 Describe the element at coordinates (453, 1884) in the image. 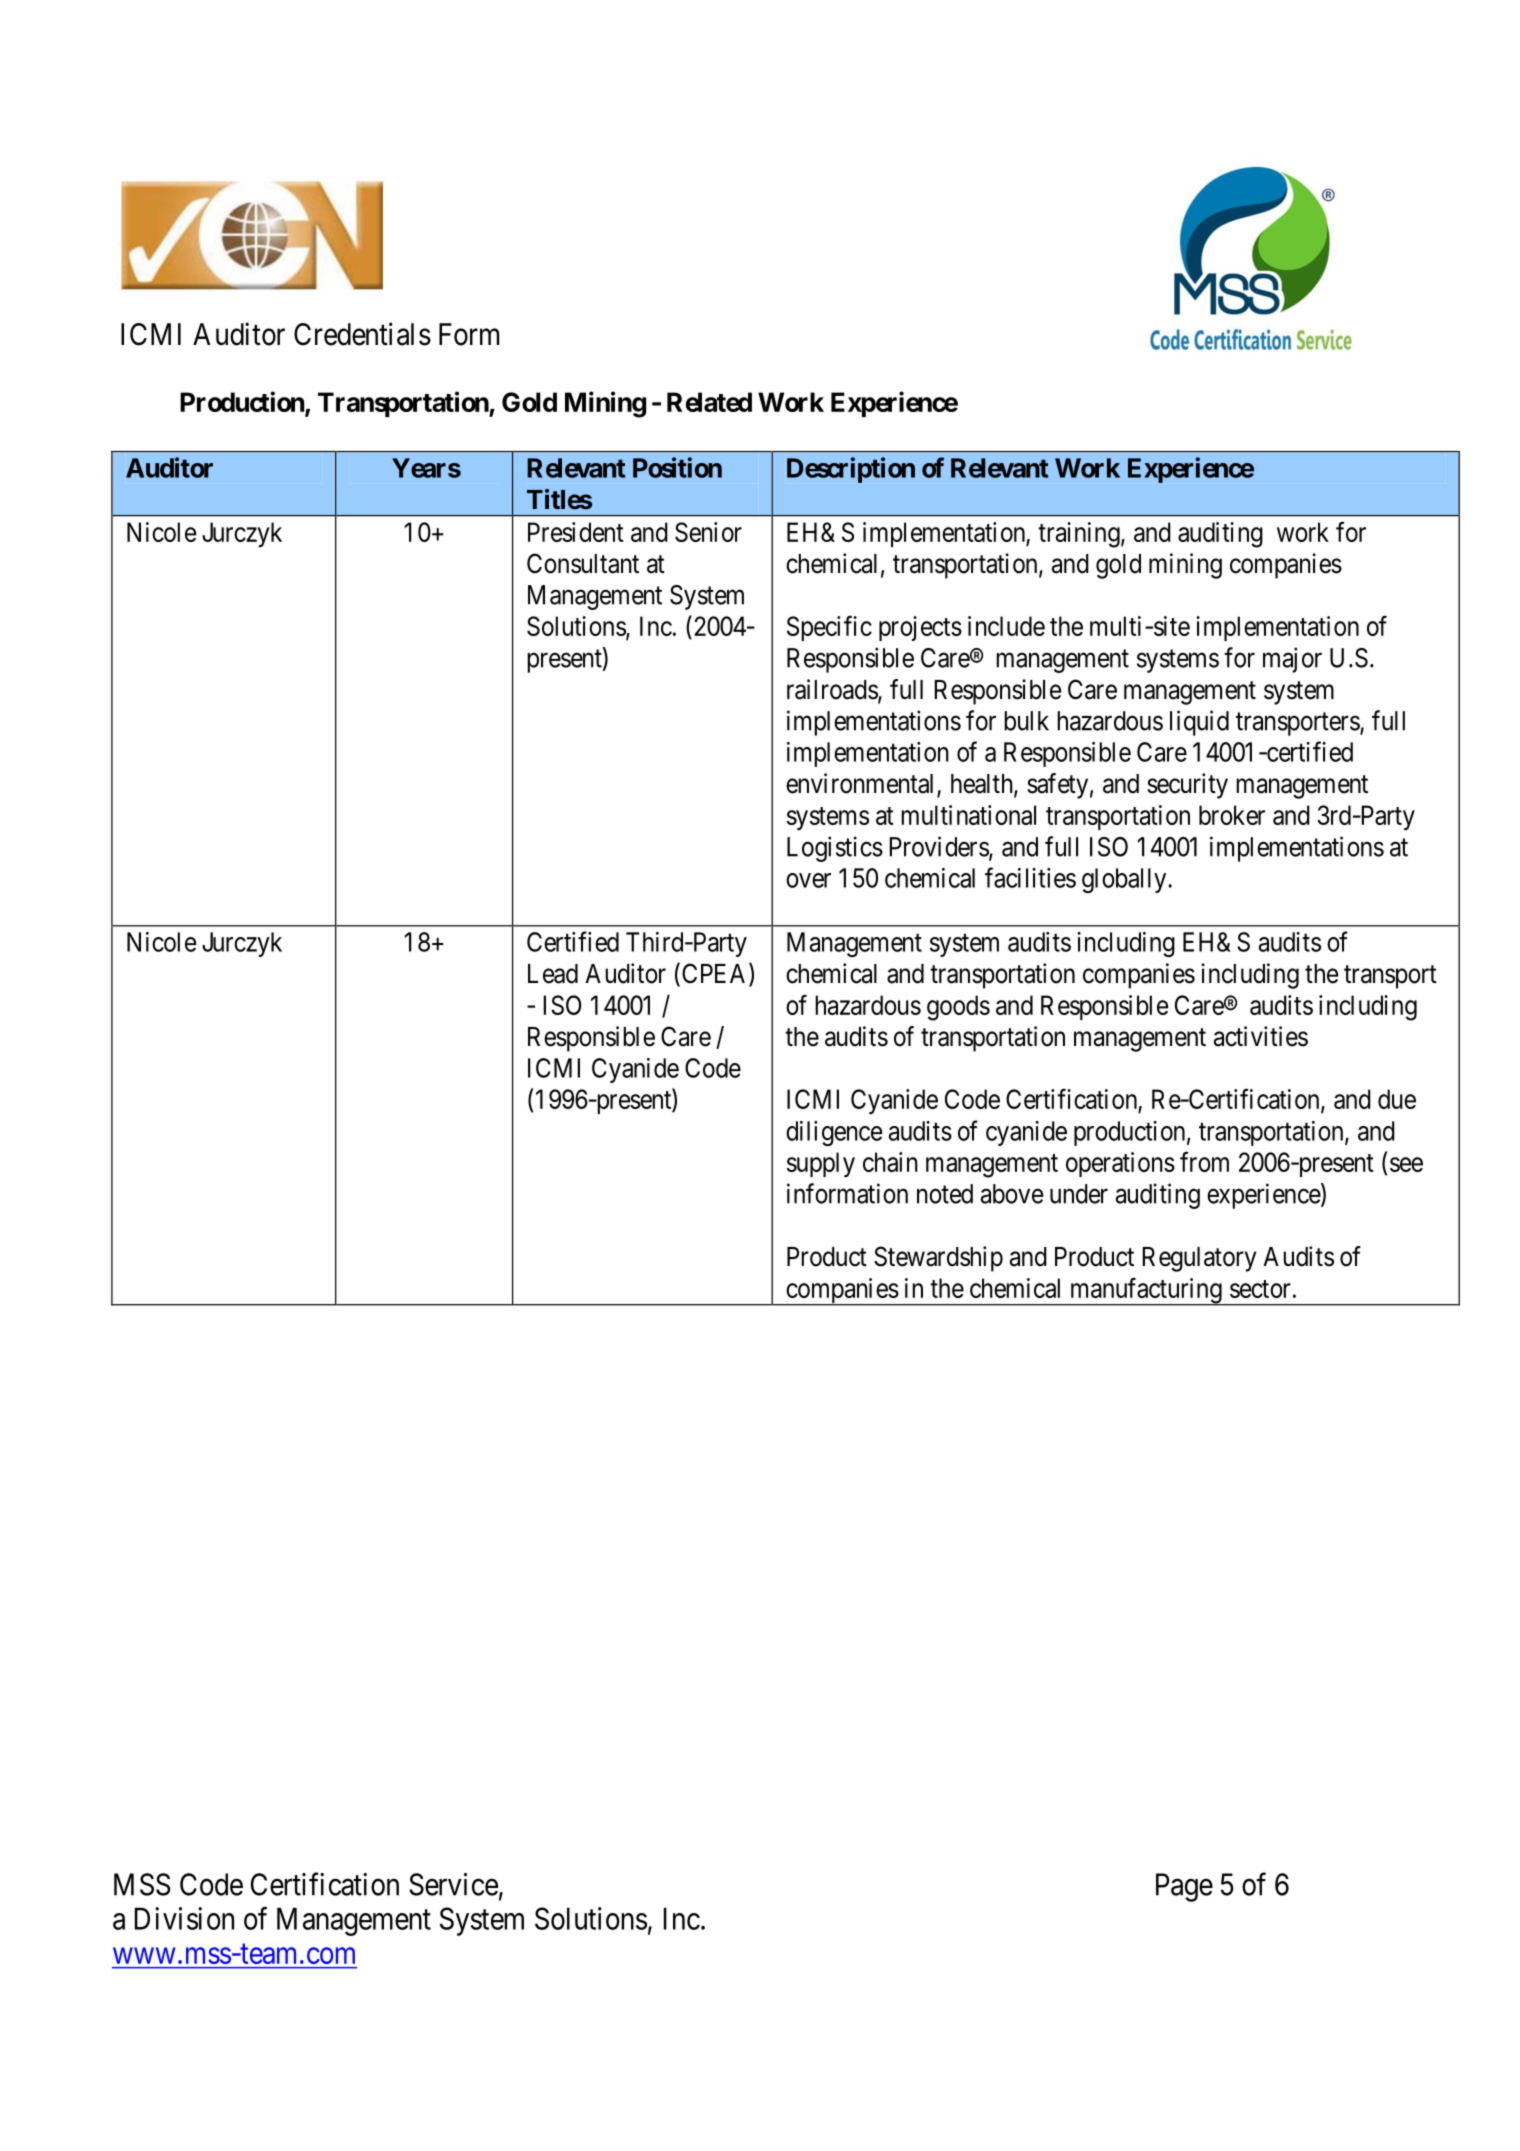

I see `Service` at that location.
